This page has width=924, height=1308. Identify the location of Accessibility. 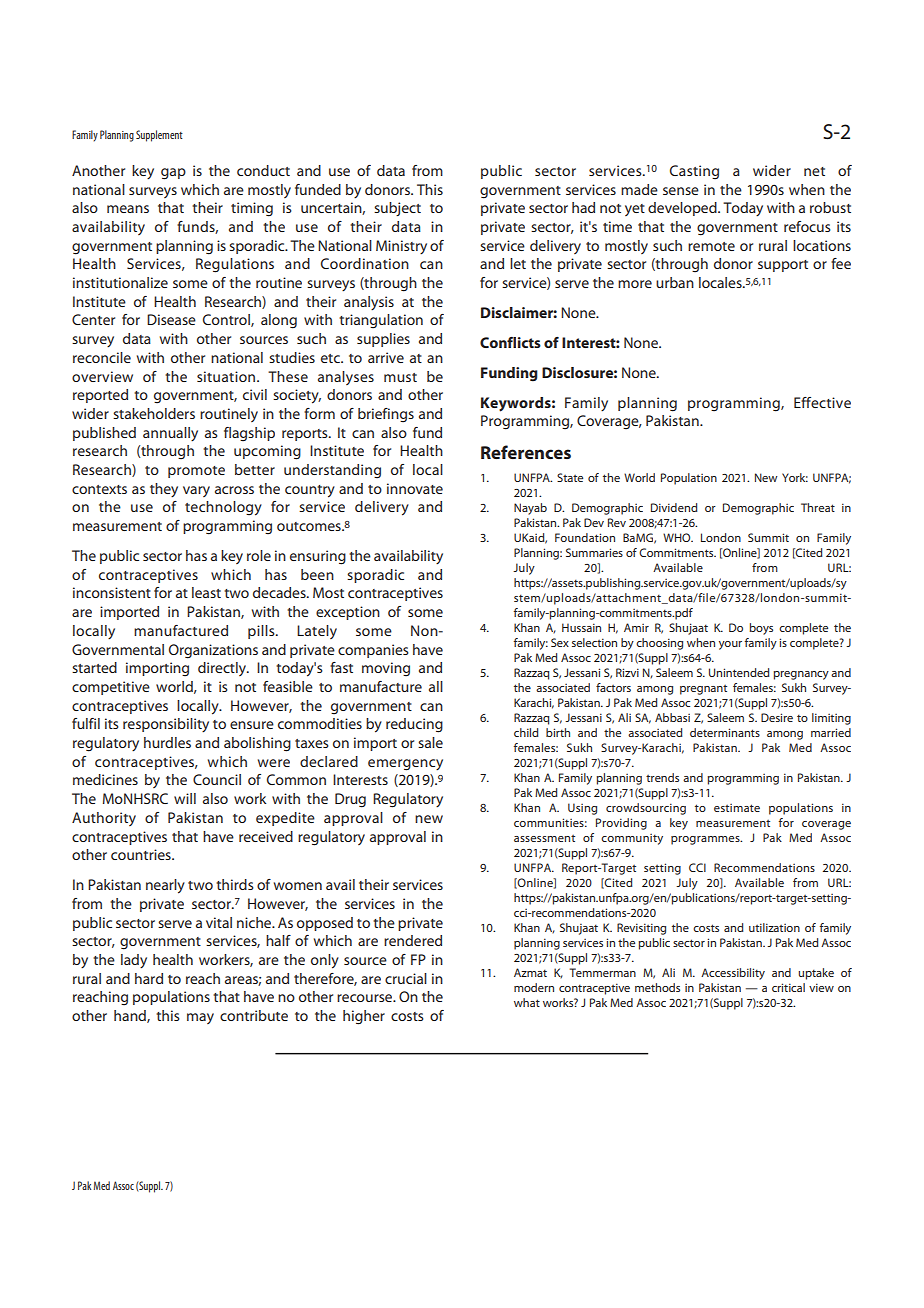
(733, 974).
